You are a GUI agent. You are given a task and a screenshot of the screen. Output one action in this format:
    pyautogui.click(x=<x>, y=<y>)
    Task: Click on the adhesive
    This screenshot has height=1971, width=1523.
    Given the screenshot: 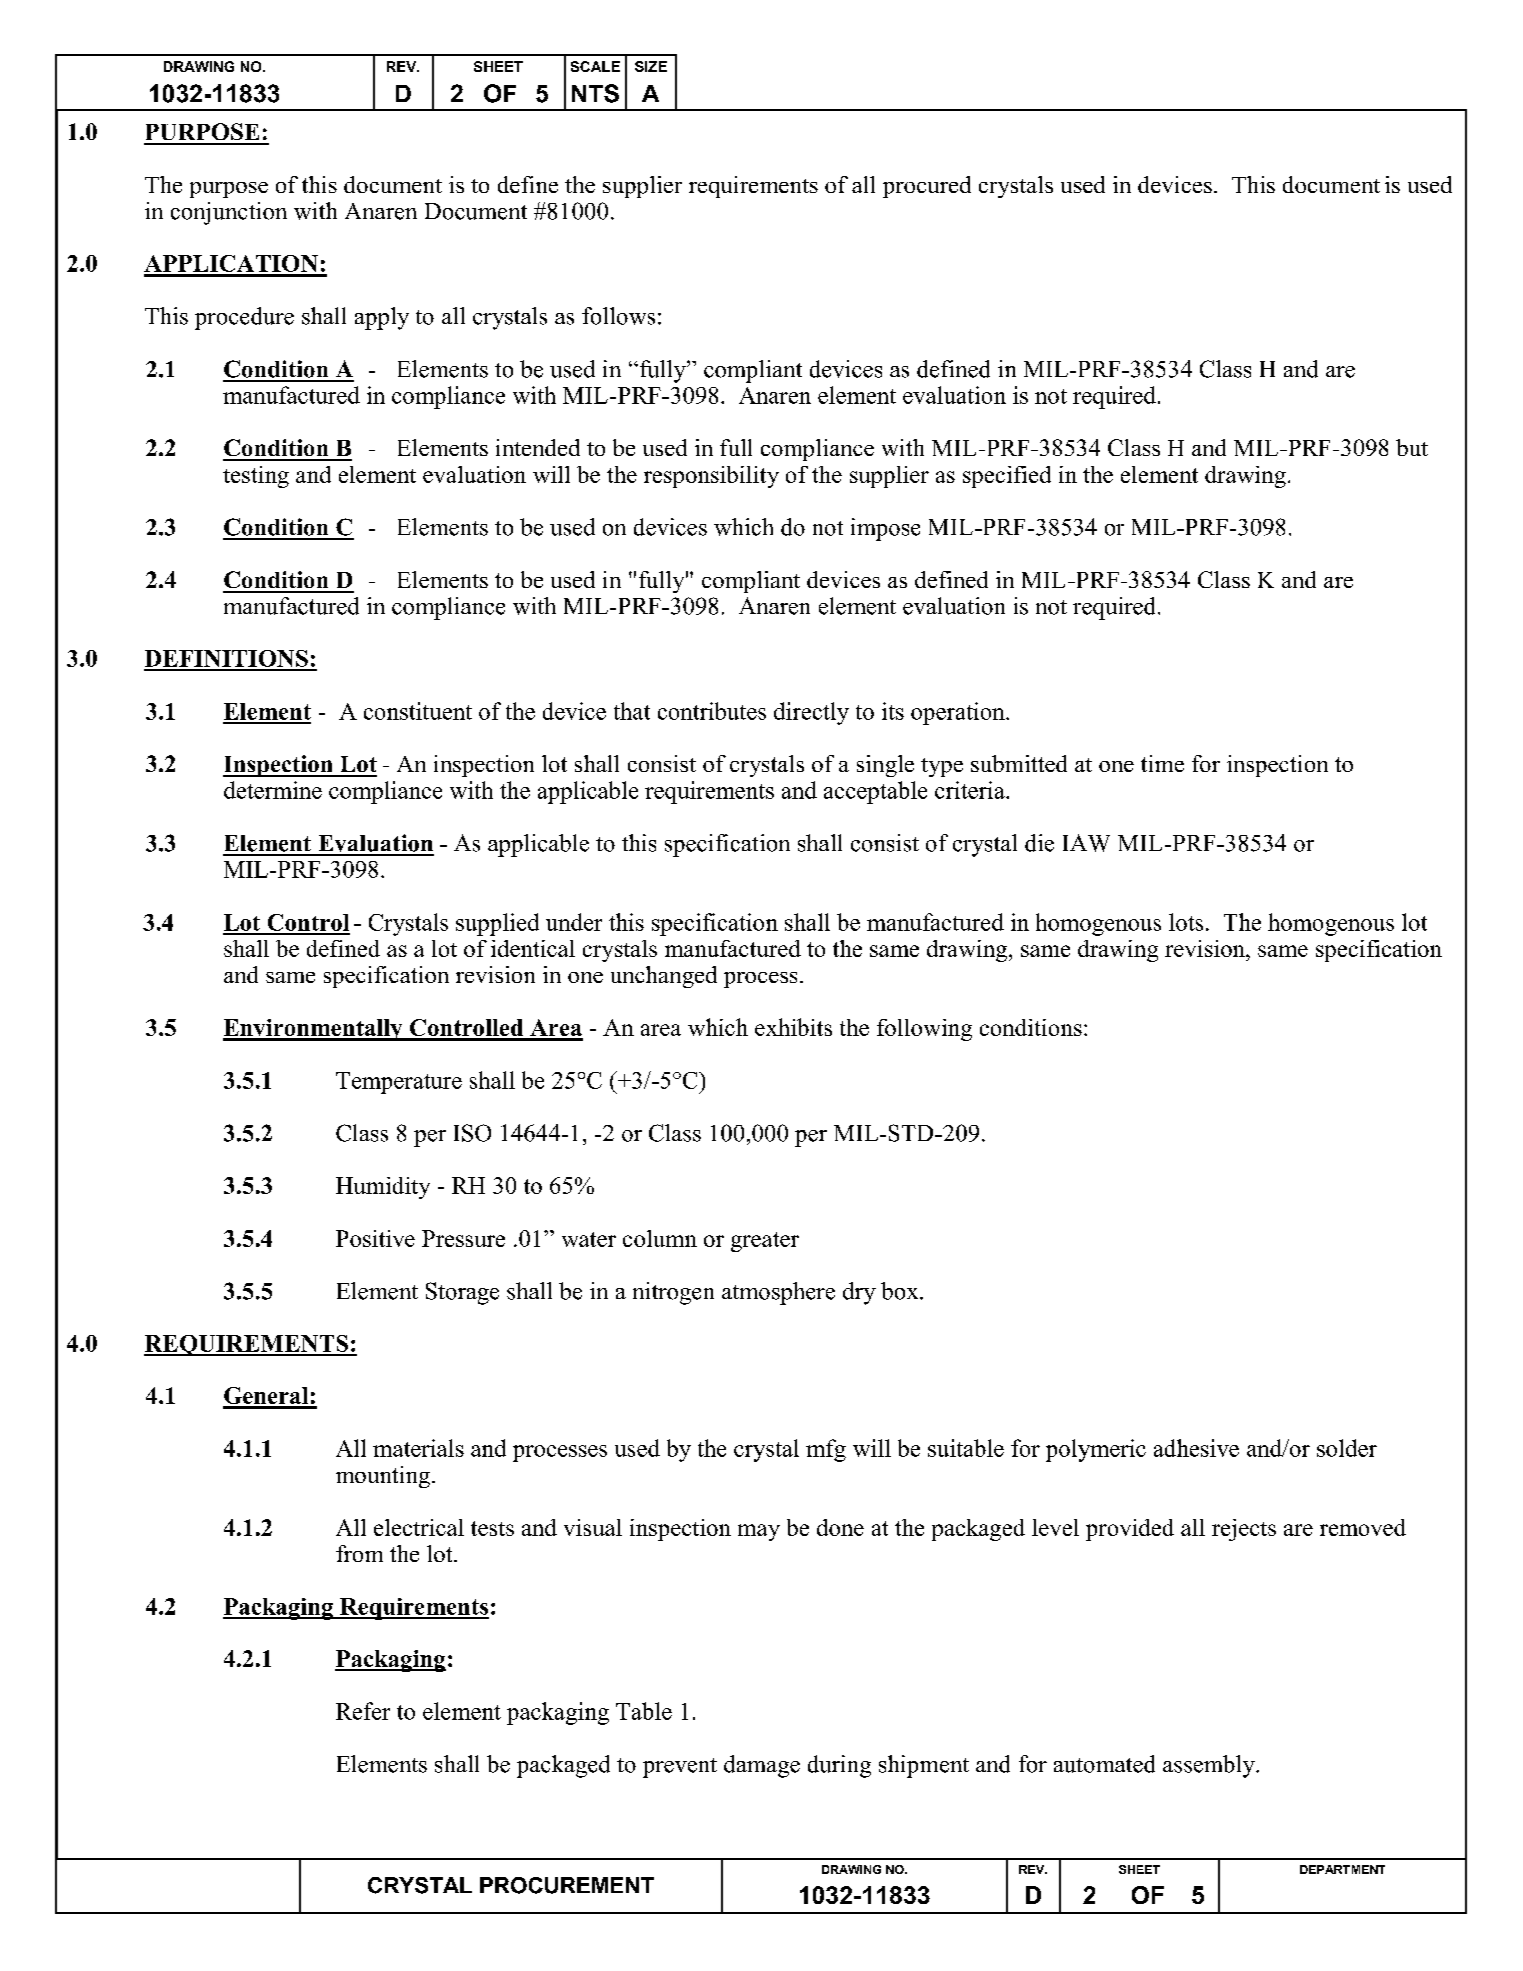 What is the action you would take?
    pyautogui.click(x=1196, y=1448)
